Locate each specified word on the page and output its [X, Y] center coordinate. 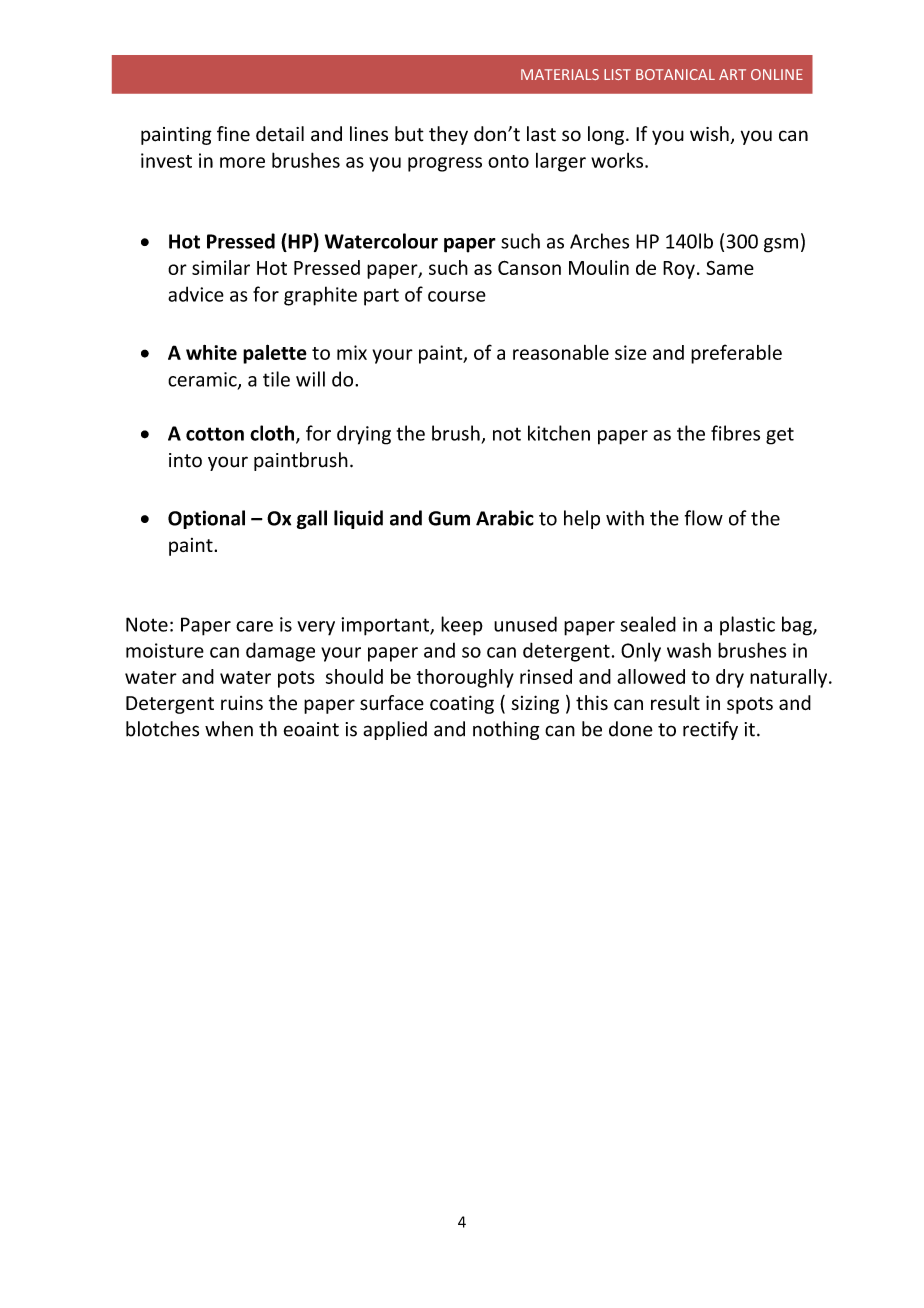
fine [233, 134]
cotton [215, 434]
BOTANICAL [675, 74]
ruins [242, 703]
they [448, 135]
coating [462, 704]
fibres [735, 433]
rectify [710, 730]
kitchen [559, 433]
